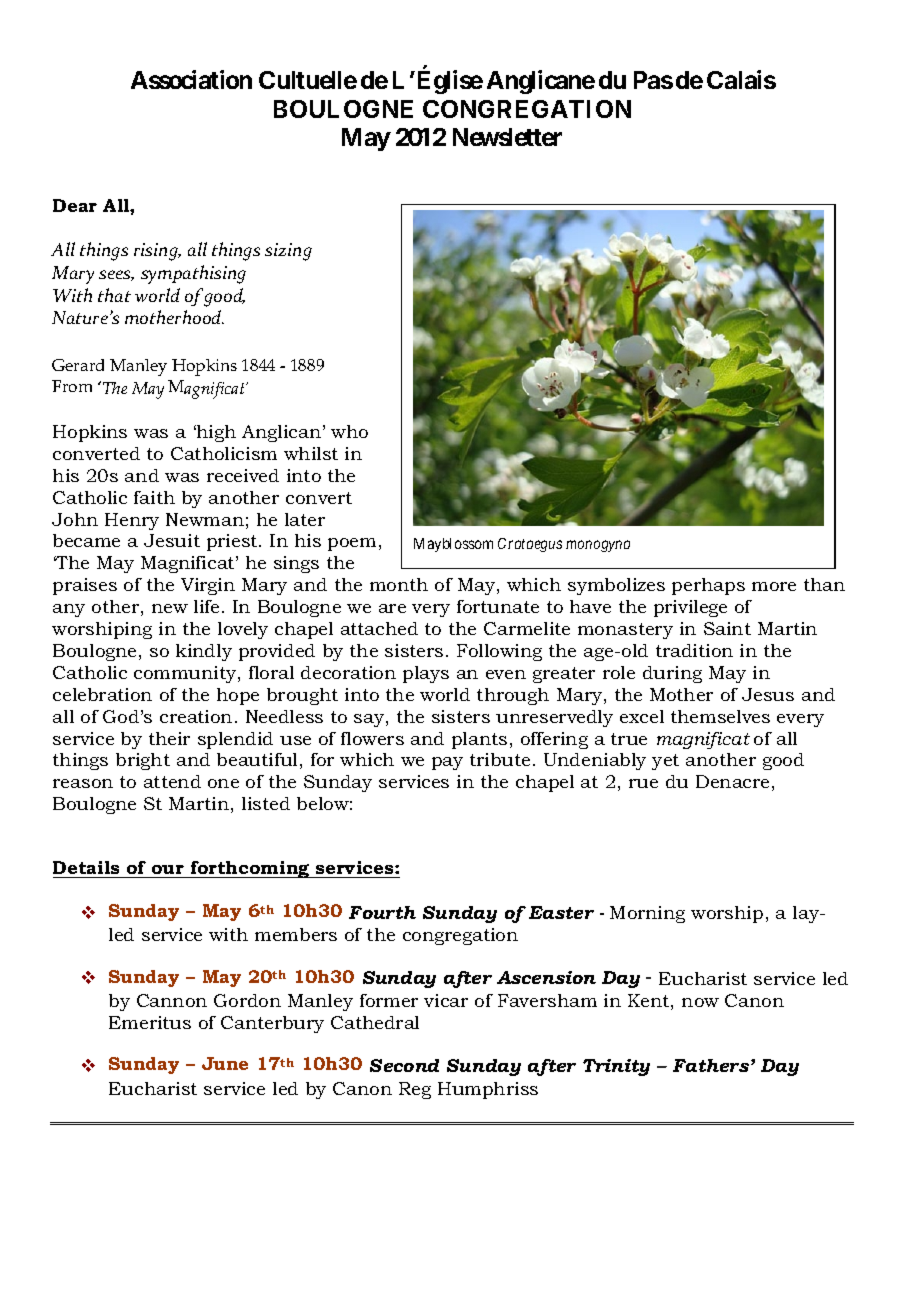  What do you see at coordinates (349, 431) in the screenshot?
I see `who` at bounding box center [349, 431].
